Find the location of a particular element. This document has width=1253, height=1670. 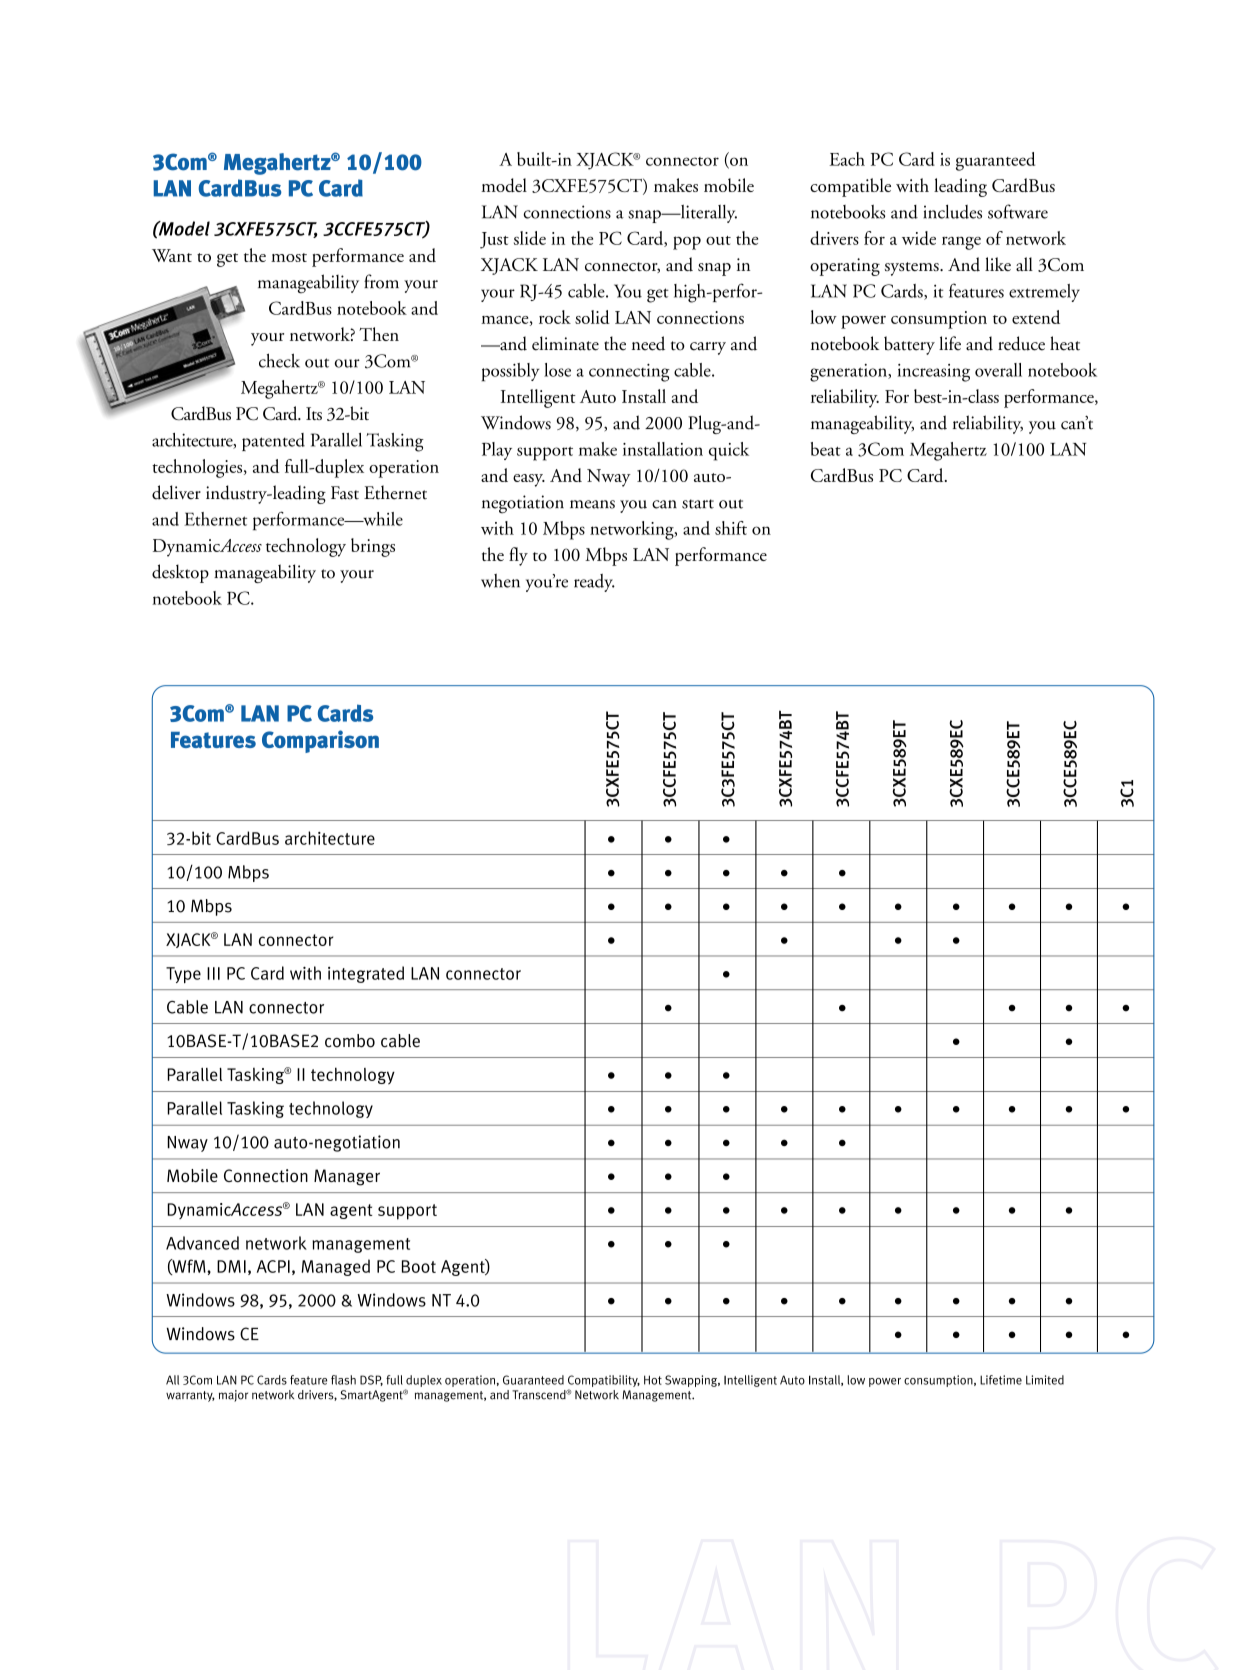

includes is located at coordinates (952, 212).
